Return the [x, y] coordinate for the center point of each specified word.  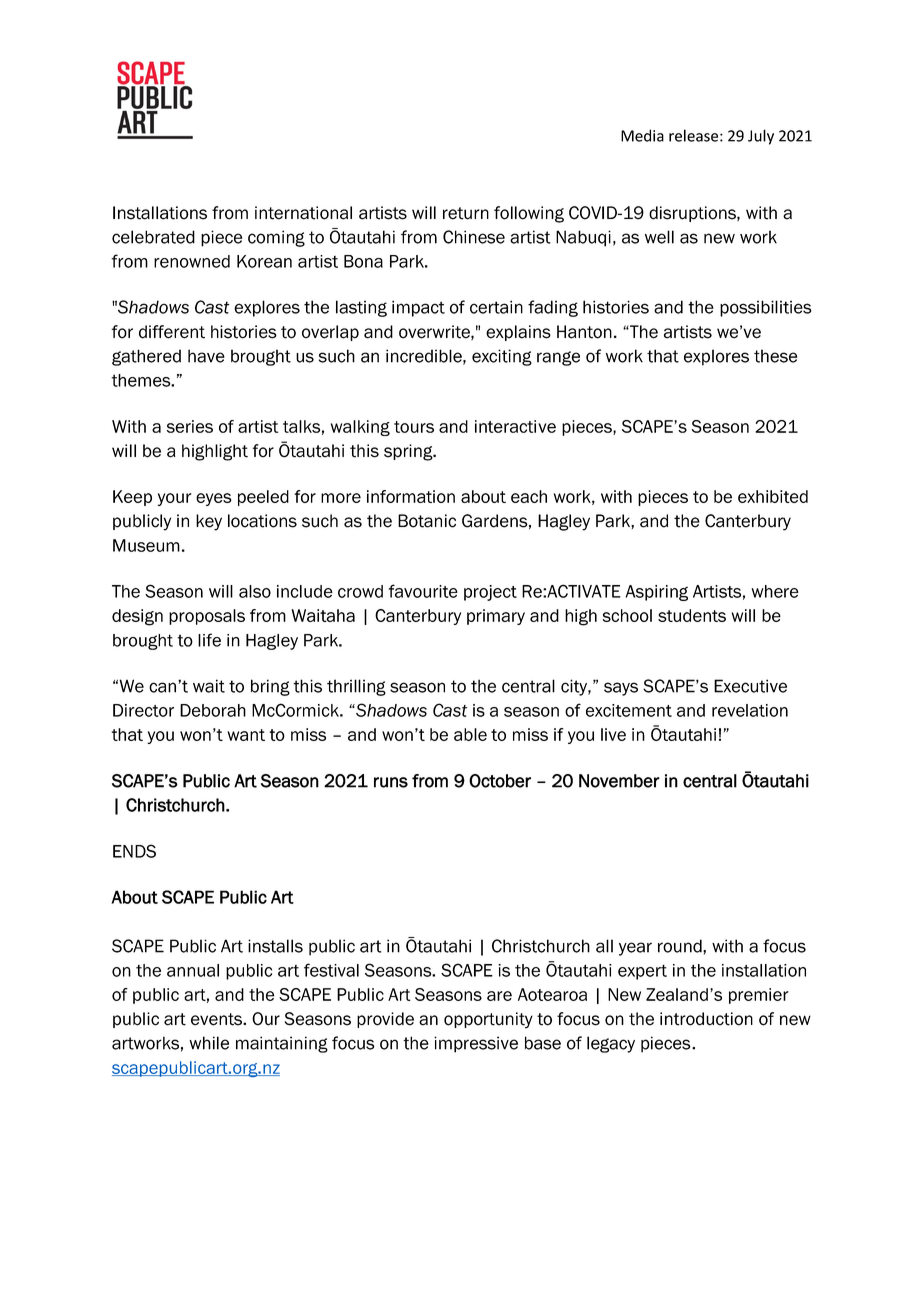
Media [642, 135]
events [217, 1019]
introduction [706, 1019]
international [303, 213]
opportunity [488, 1020]
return [466, 213]
